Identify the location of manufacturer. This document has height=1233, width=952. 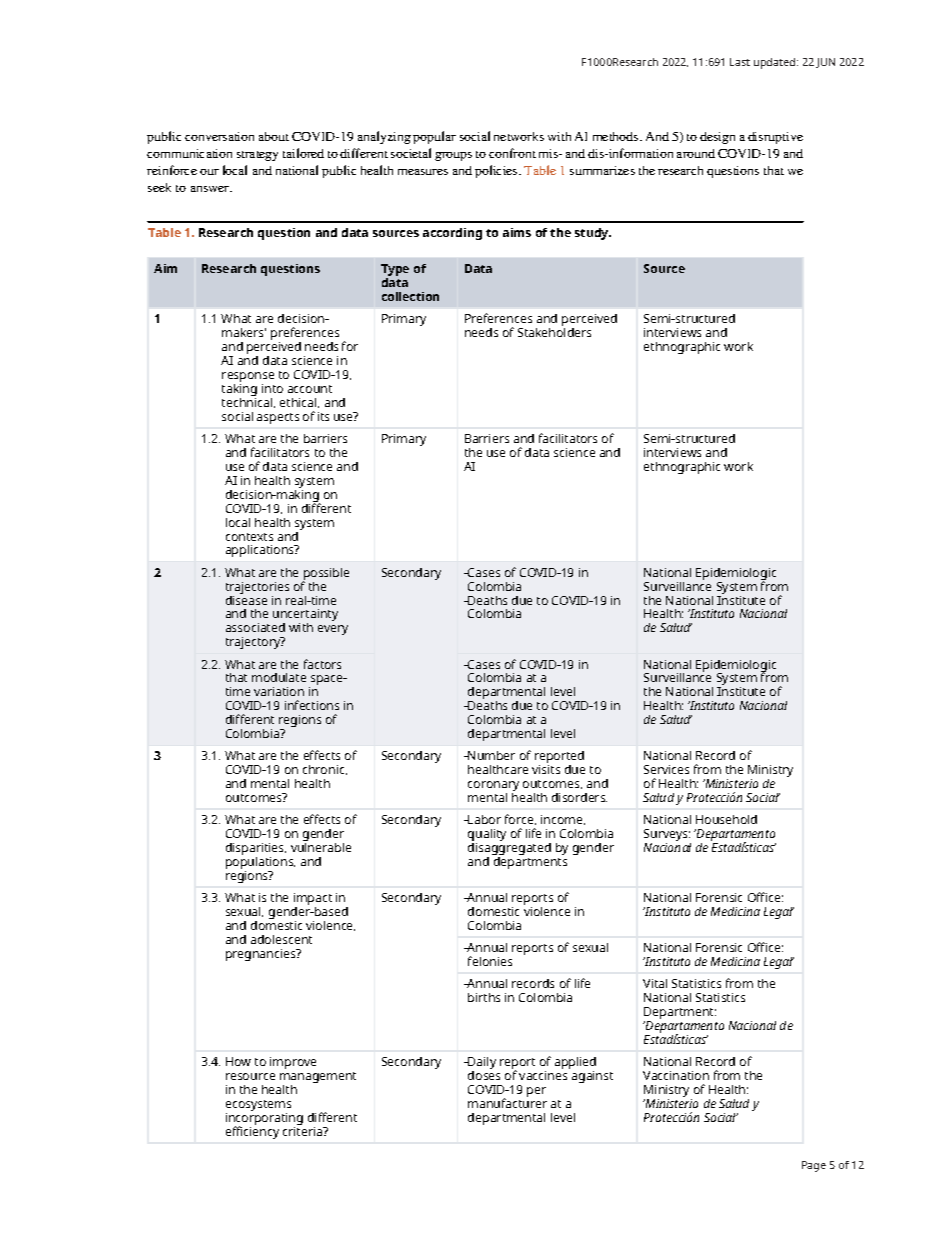
(507, 1103).
